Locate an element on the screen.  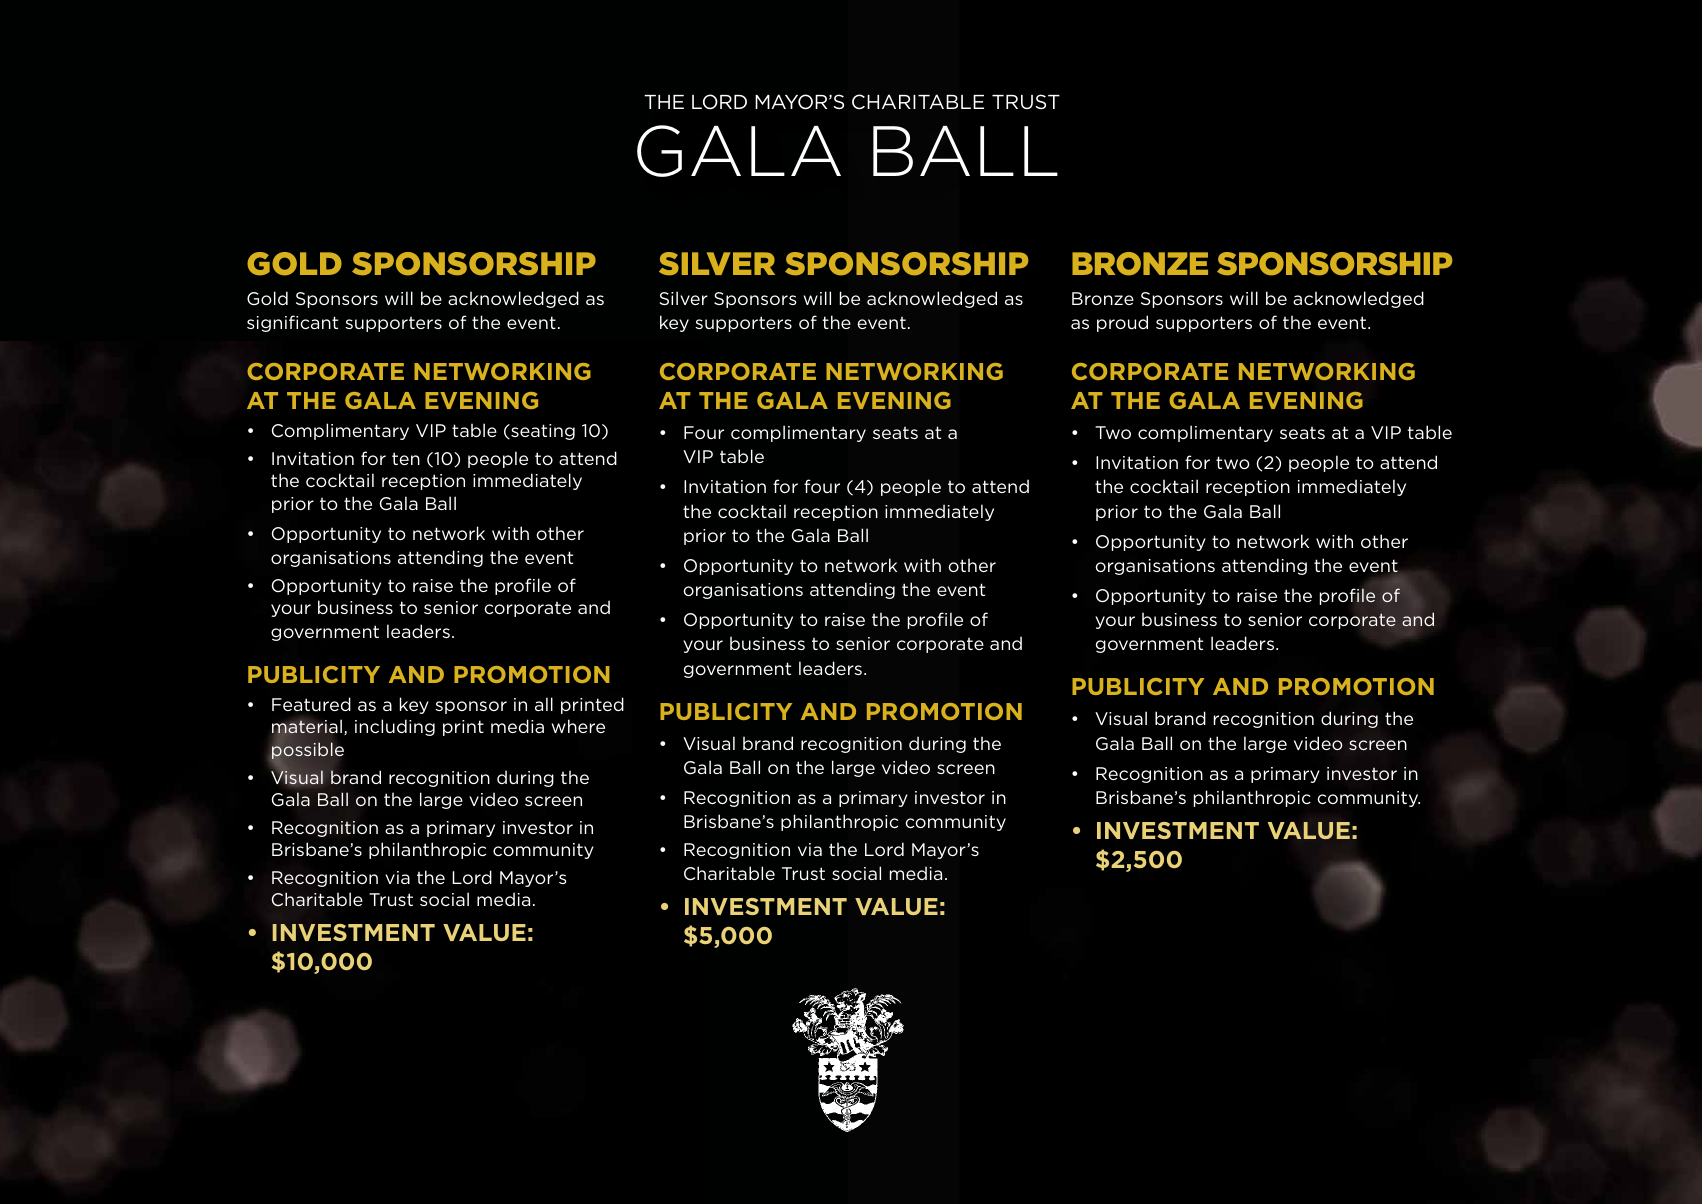
including is located at coordinates (395, 727).
